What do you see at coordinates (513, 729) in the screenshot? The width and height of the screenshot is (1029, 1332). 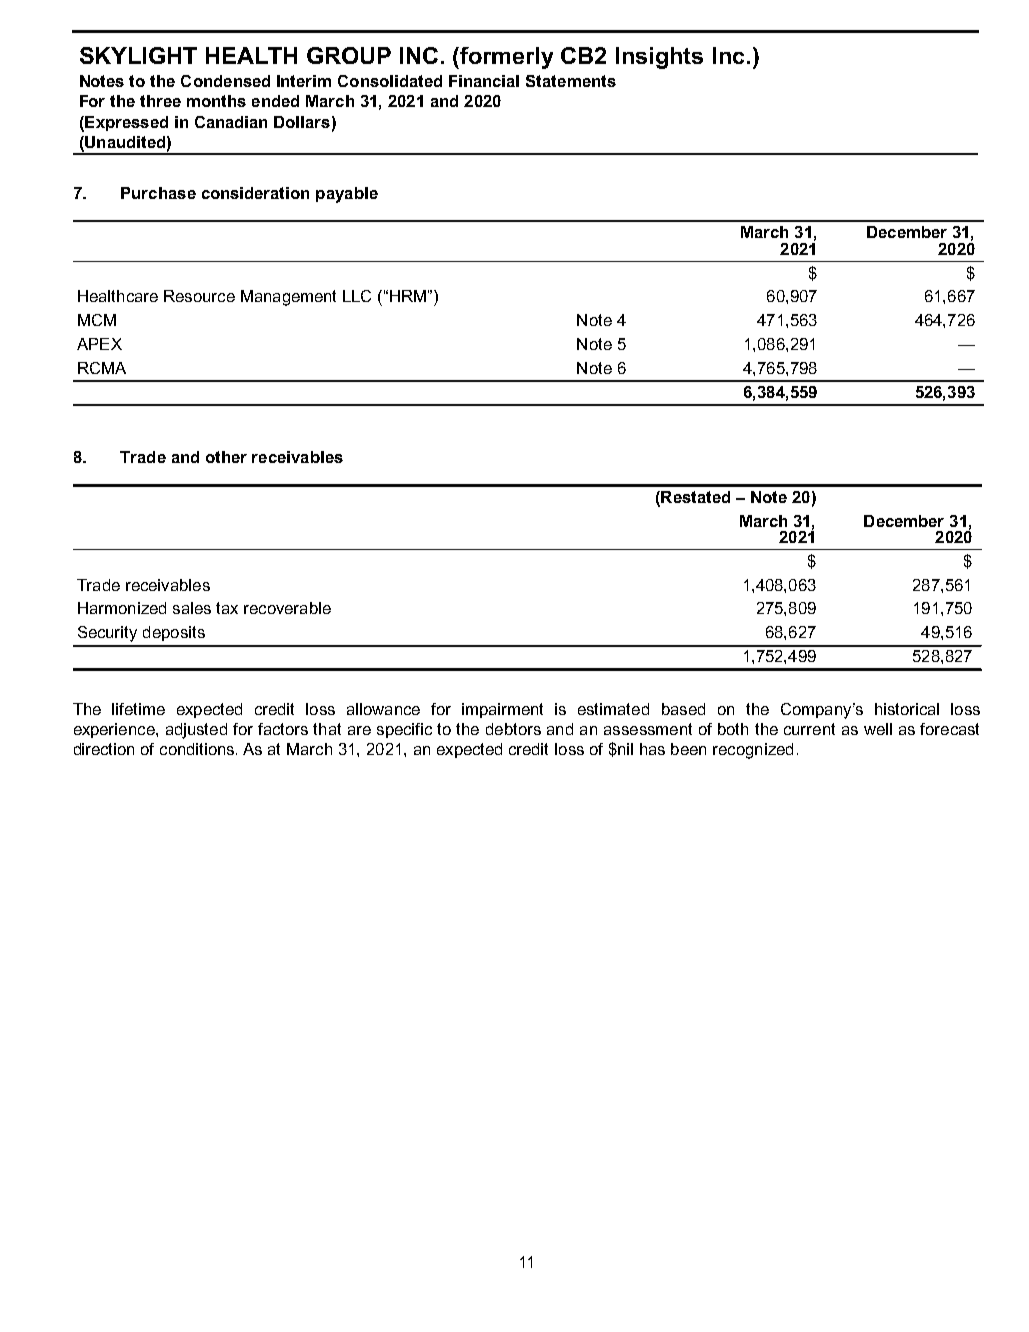 I see `debtors` at bounding box center [513, 729].
